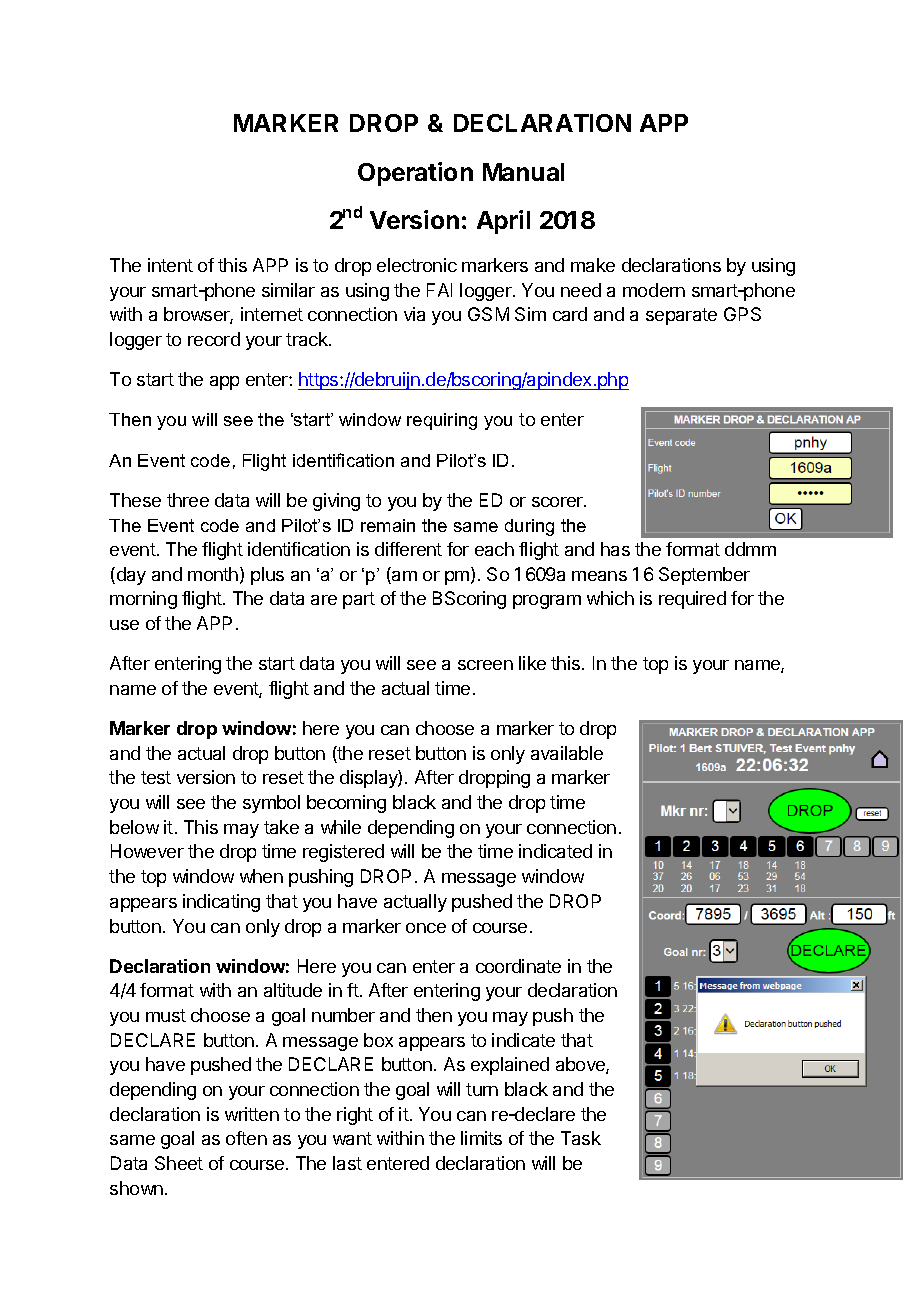  What do you see at coordinates (415, 174) in the screenshot?
I see `Operation` at bounding box center [415, 174].
